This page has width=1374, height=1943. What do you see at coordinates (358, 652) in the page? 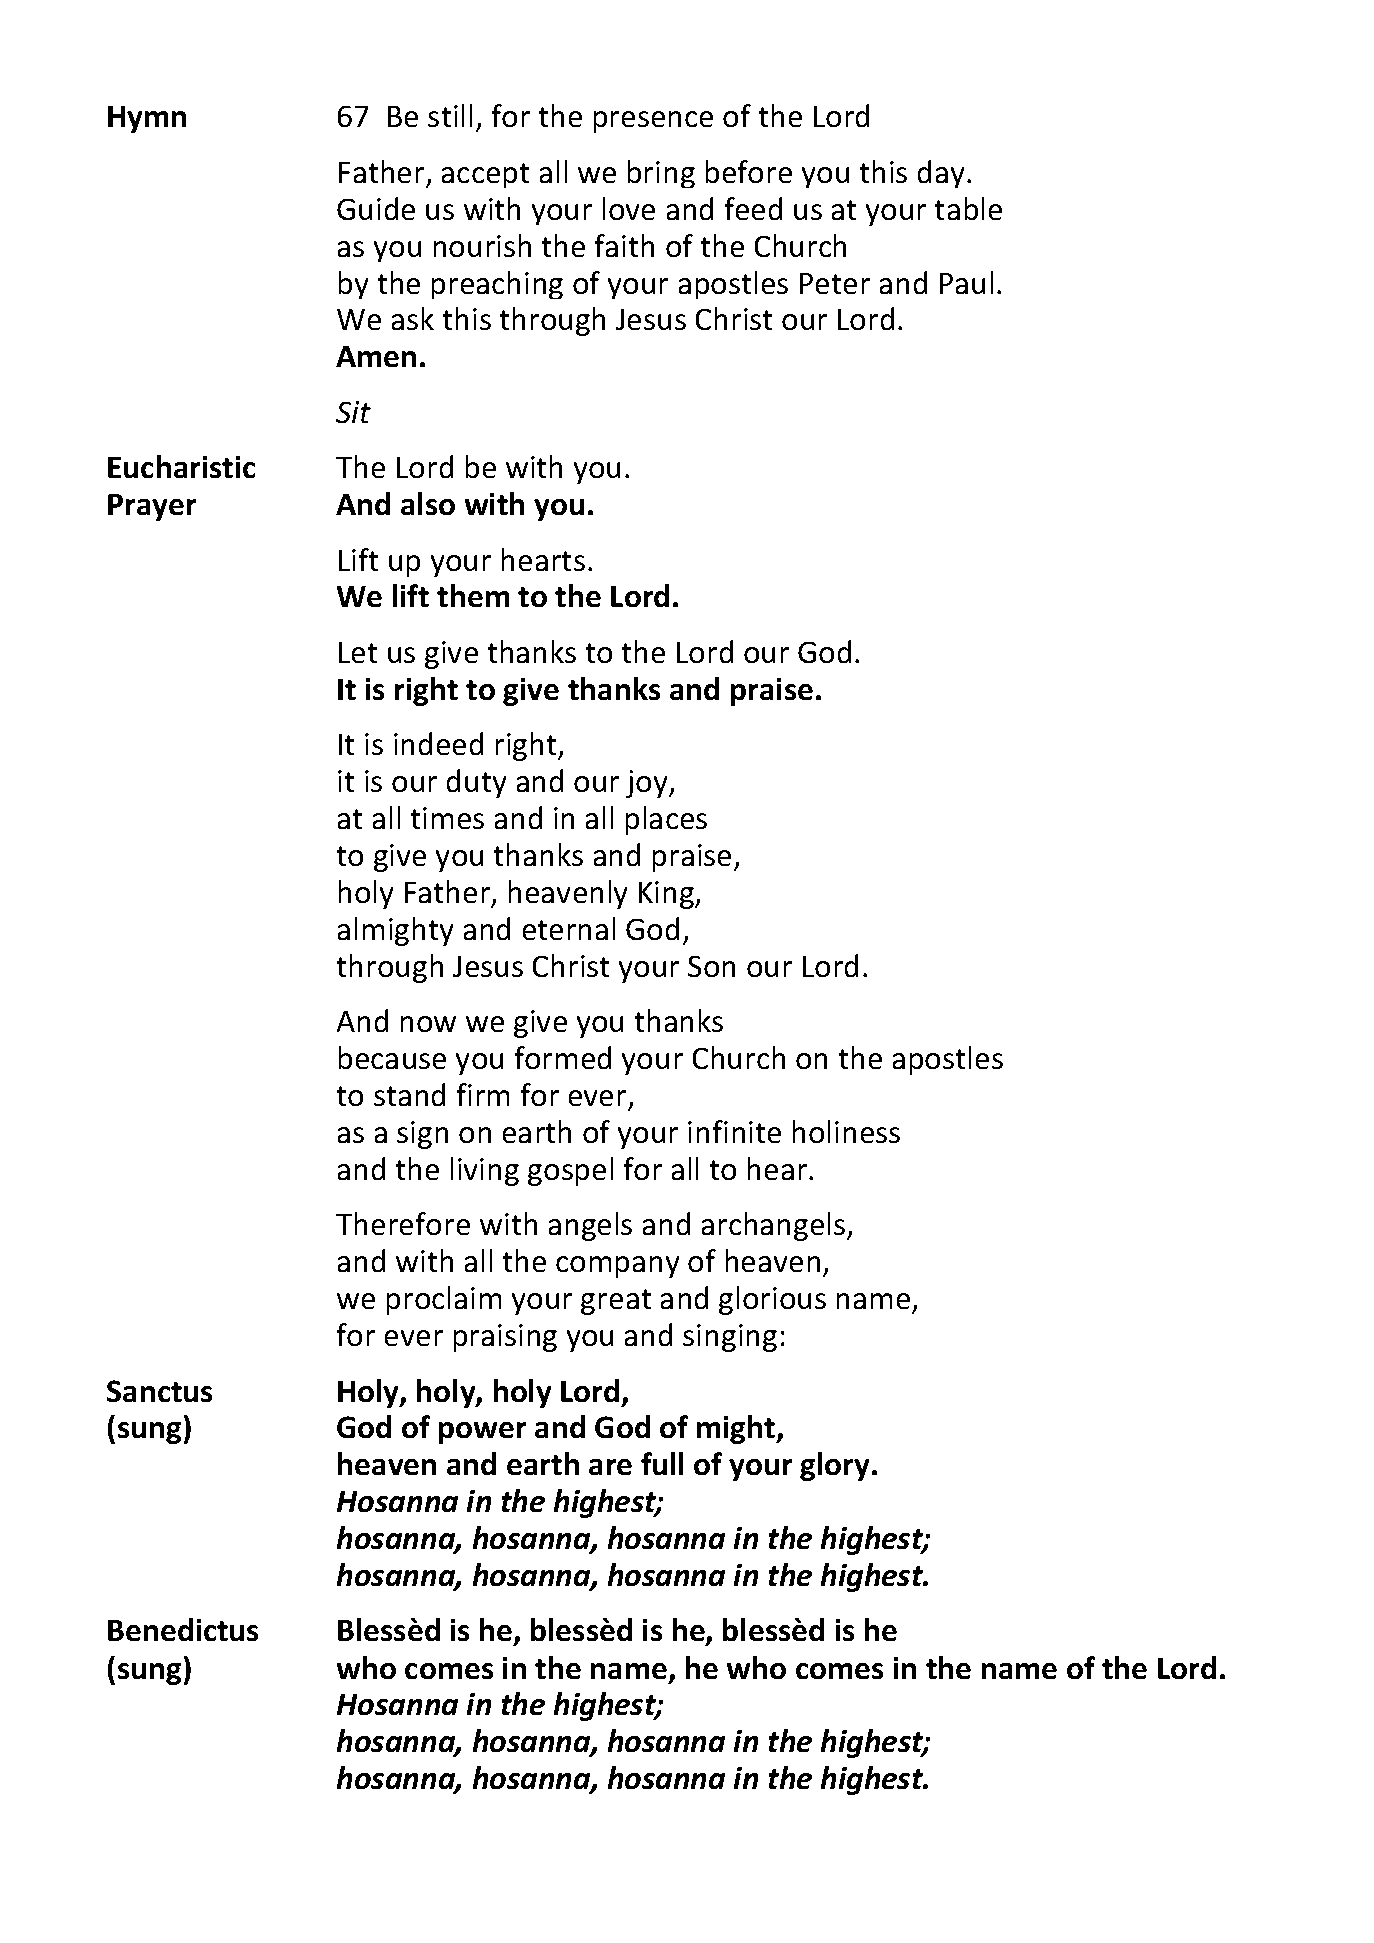
I see `Let` at bounding box center [358, 652].
